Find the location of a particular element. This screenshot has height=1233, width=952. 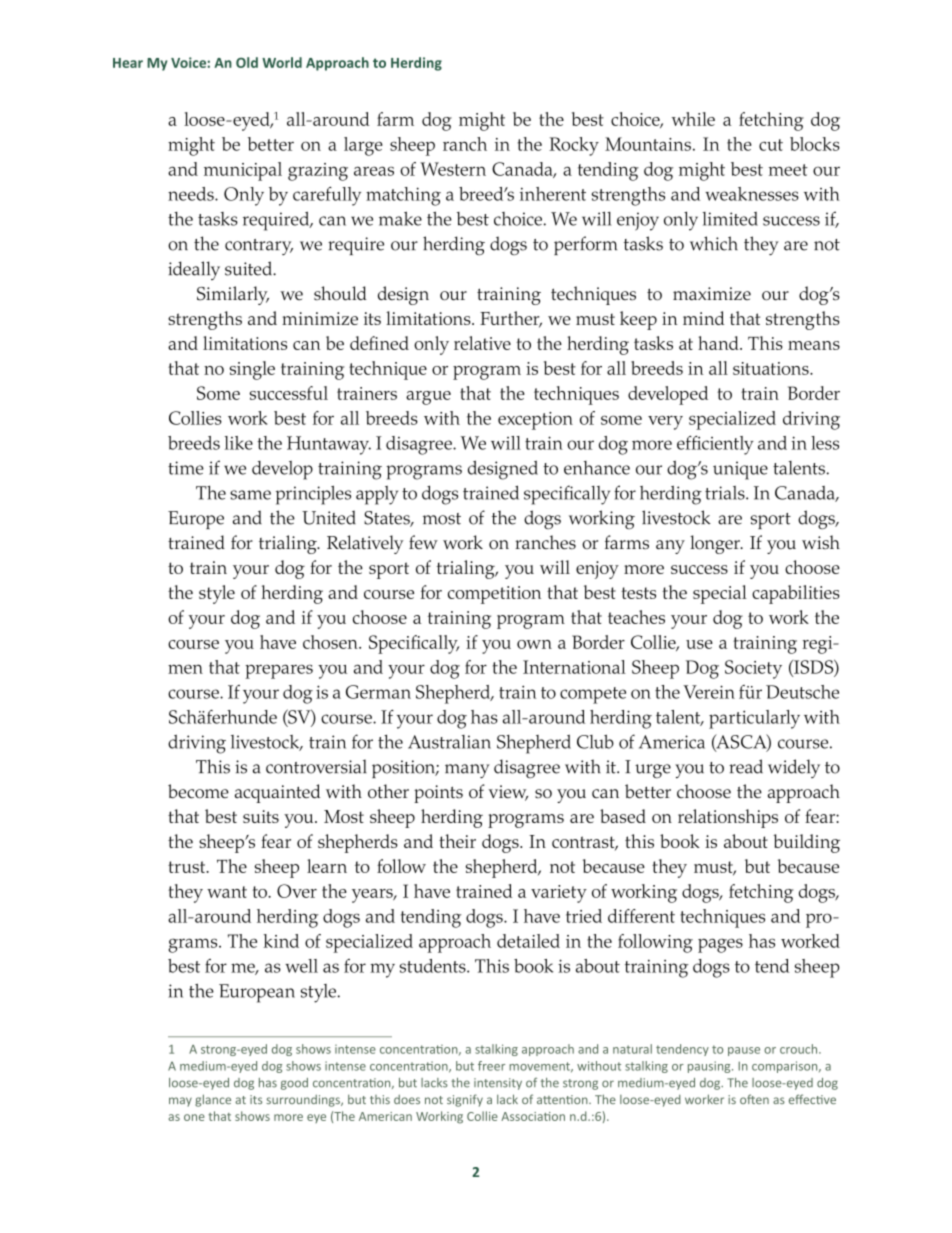

prepares is located at coordinates (279, 671).
